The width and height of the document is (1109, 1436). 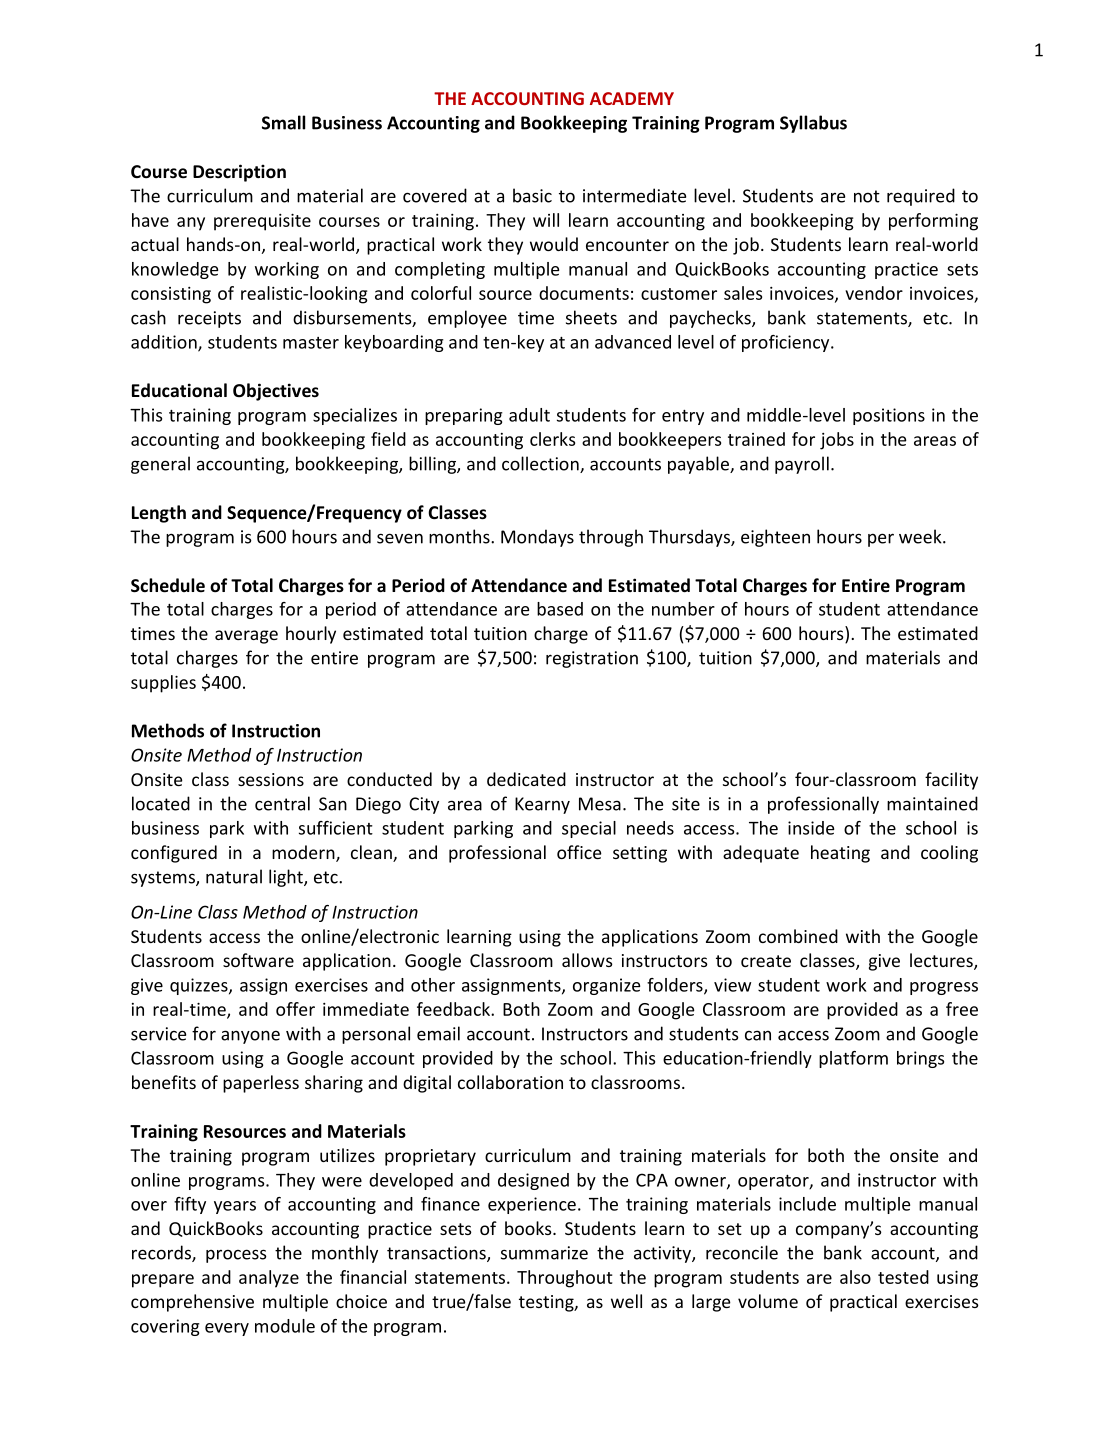 I want to click on heating, so click(x=840, y=854).
